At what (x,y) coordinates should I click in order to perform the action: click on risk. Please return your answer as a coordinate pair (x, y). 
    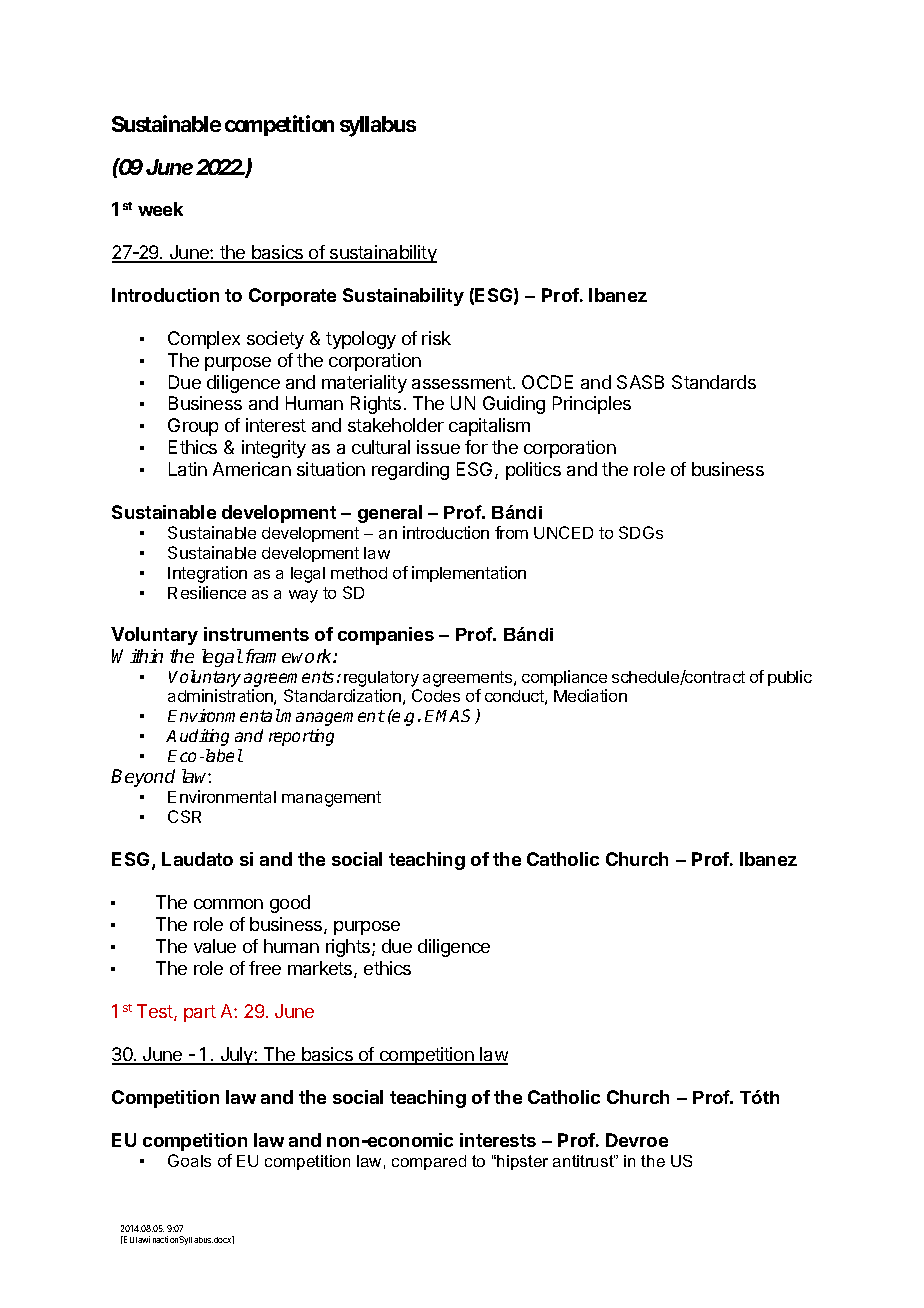
    Looking at the image, I should click on (436, 338).
